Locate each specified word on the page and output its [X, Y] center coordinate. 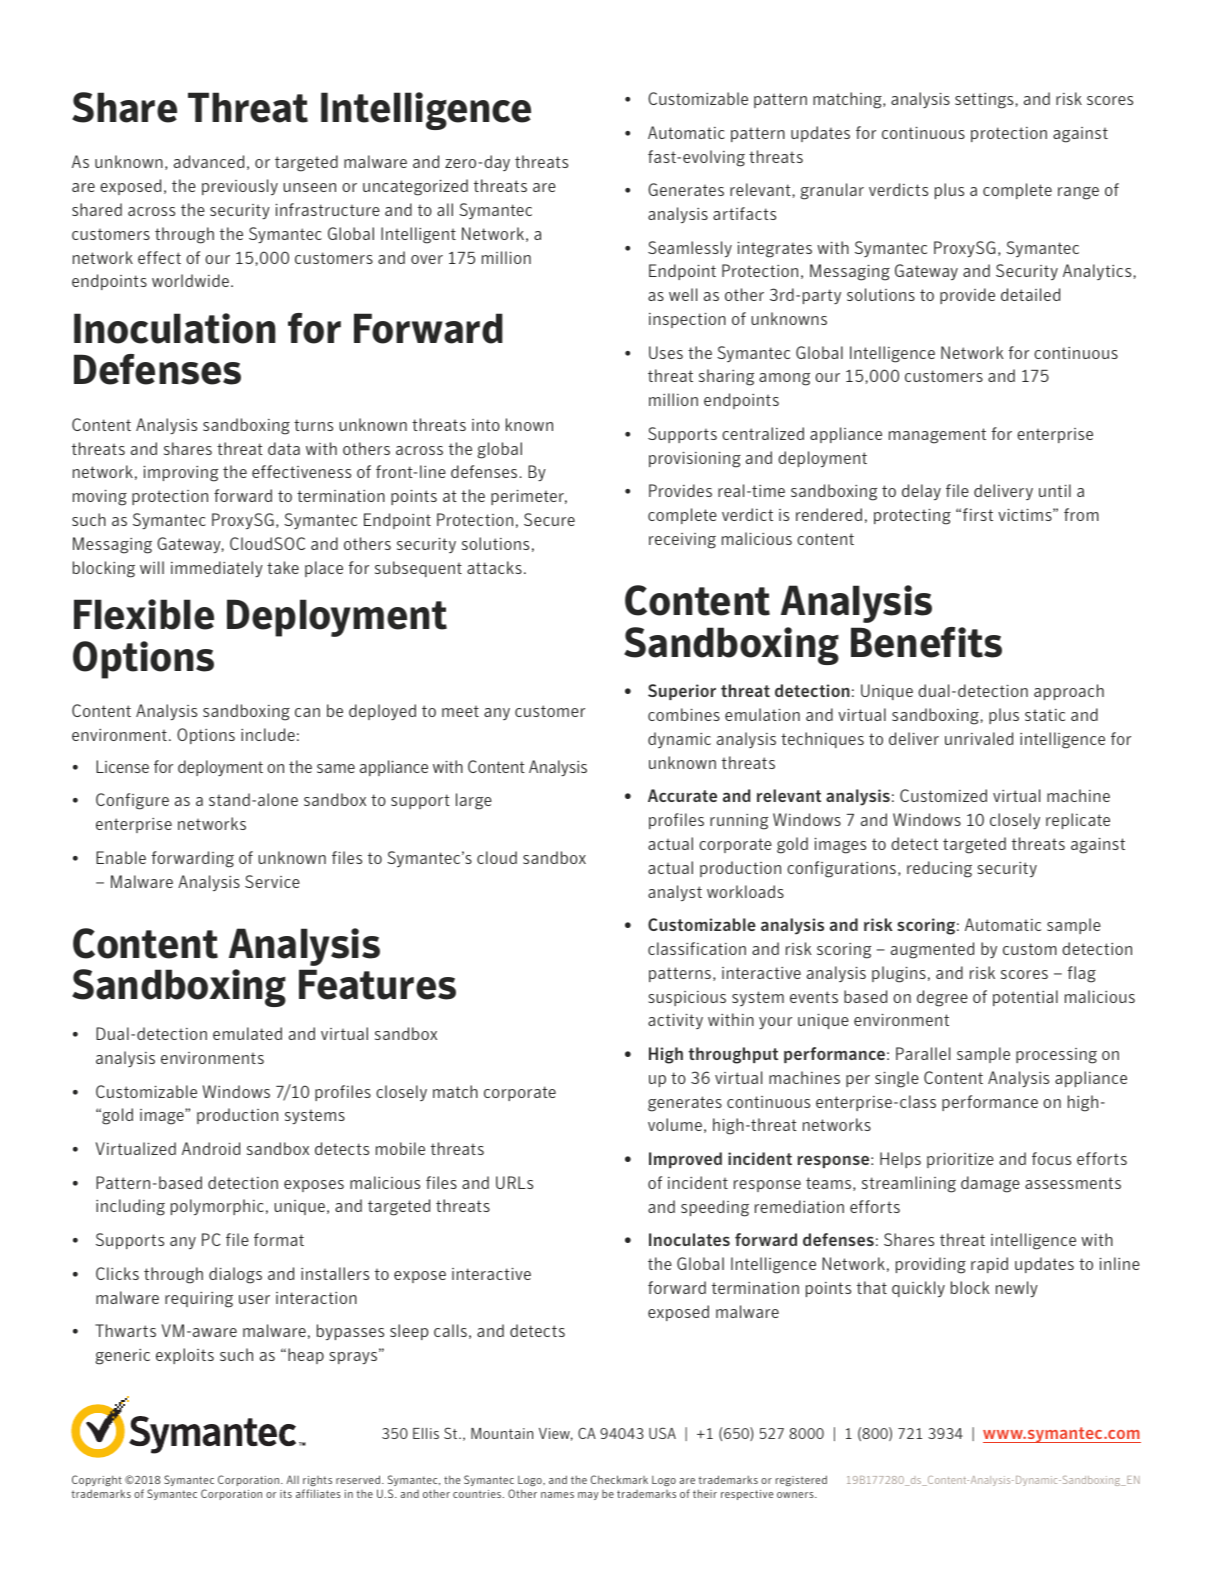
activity [675, 1021]
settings [985, 101]
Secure [549, 519]
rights [317, 1481]
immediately [217, 569]
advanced [209, 161]
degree [942, 998]
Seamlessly [690, 249]
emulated [247, 1033]
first [978, 514]
